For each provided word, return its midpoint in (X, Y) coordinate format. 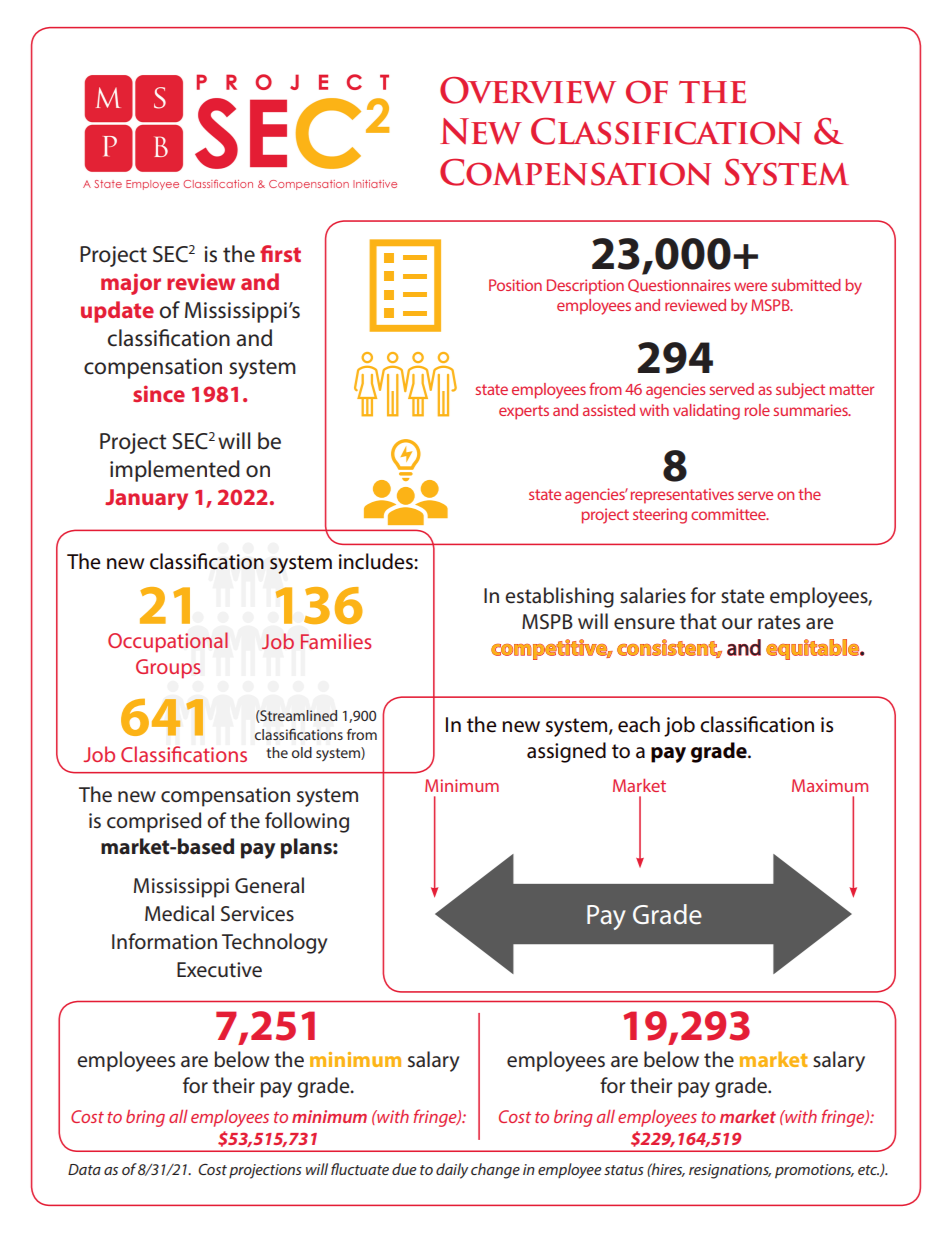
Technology (275, 943)
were (750, 286)
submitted (806, 285)
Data (84, 1169)
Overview (528, 90)
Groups (168, 669)
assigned (566, 752)
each (639, 724)
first (280, 253)
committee (729, 514)
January (146, 499)
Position (515, 285)
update (117, 312)
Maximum (830, 785)
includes (377, 561)
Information (164, 941)
